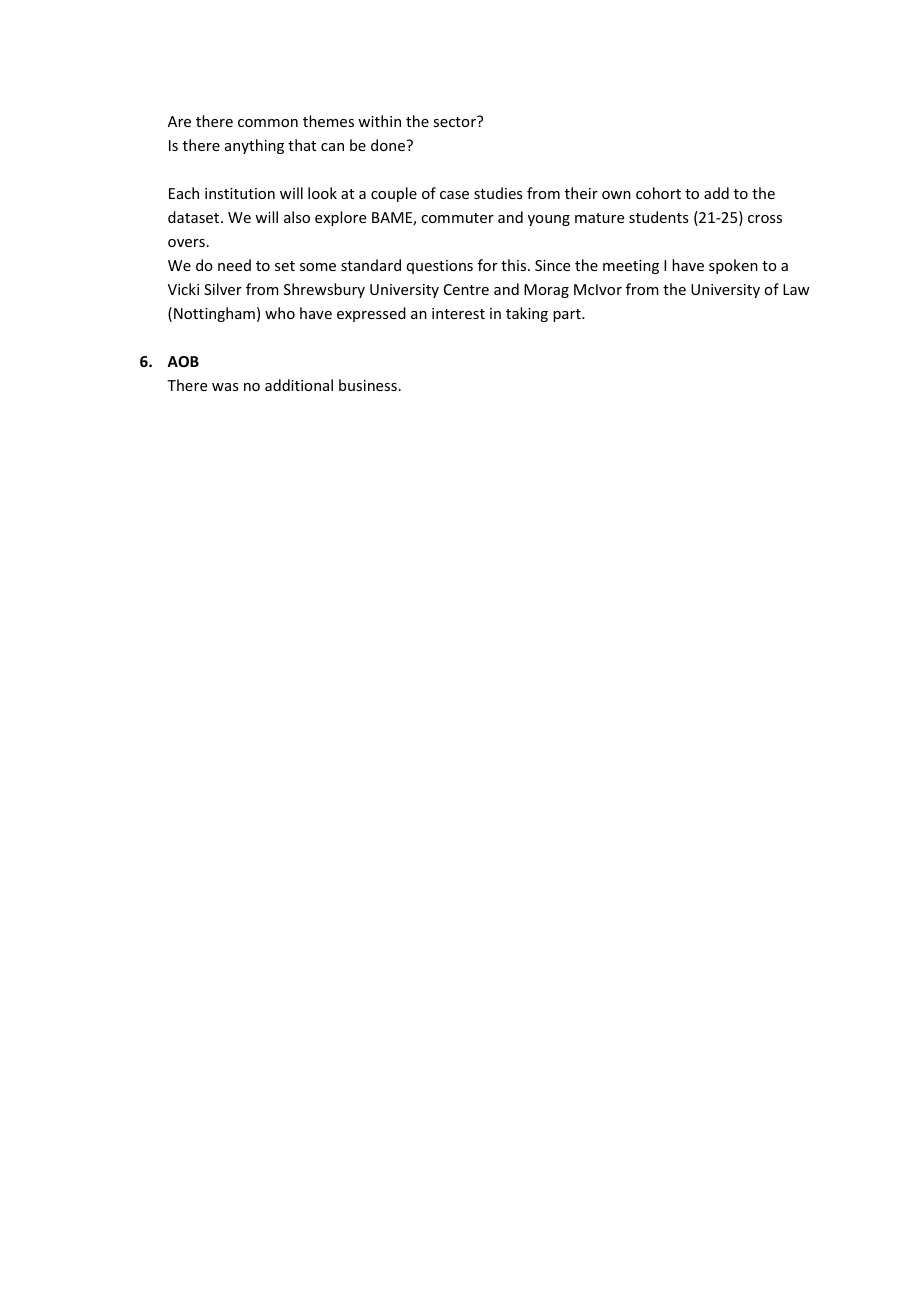 Image resolution: width=924 pixels, height=1308 pixels. What do you see at coordinates (225, 387) in the screenshot?
I see `was` at bounding box center [225, 387].
